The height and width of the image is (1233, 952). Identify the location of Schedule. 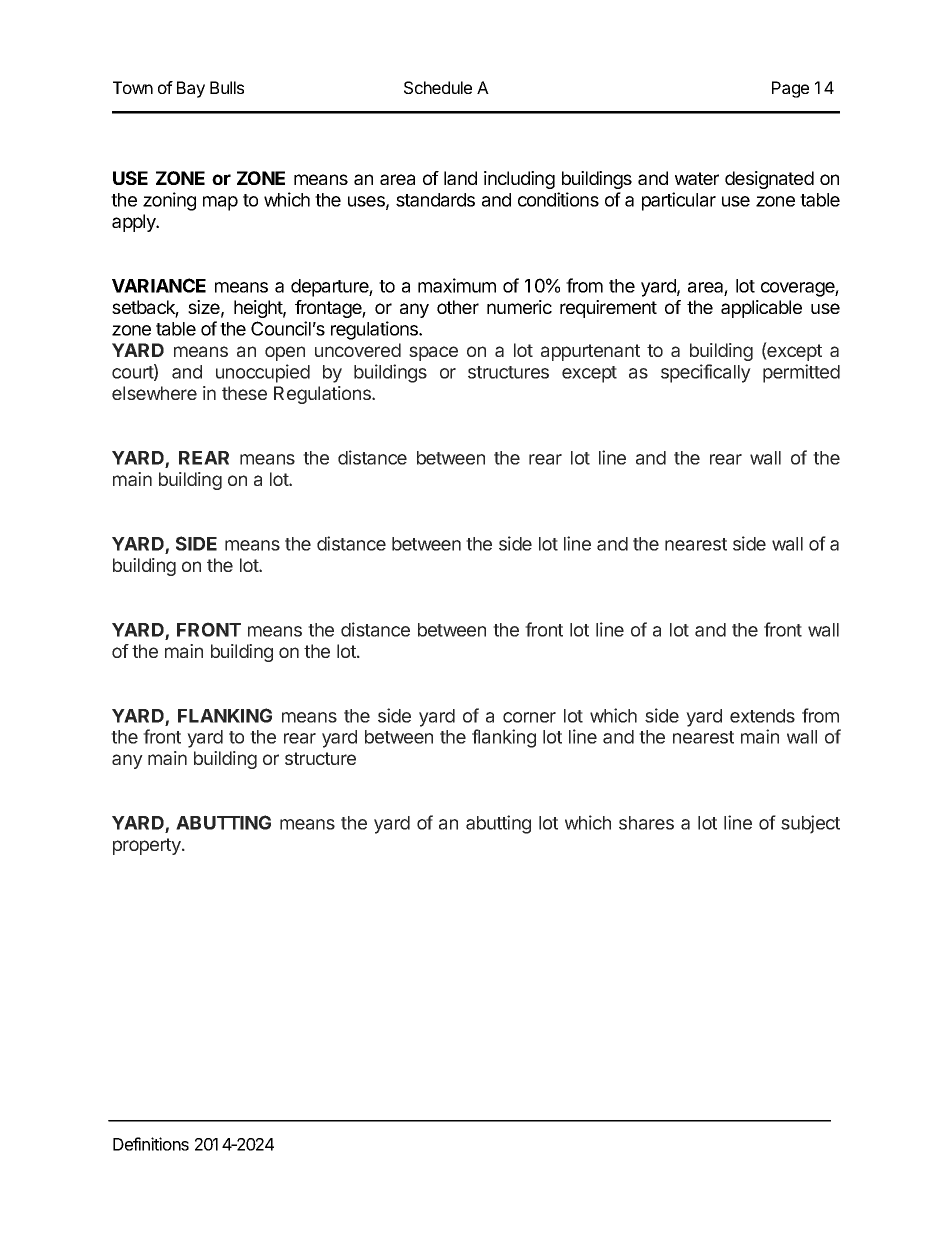
(438, 87).
